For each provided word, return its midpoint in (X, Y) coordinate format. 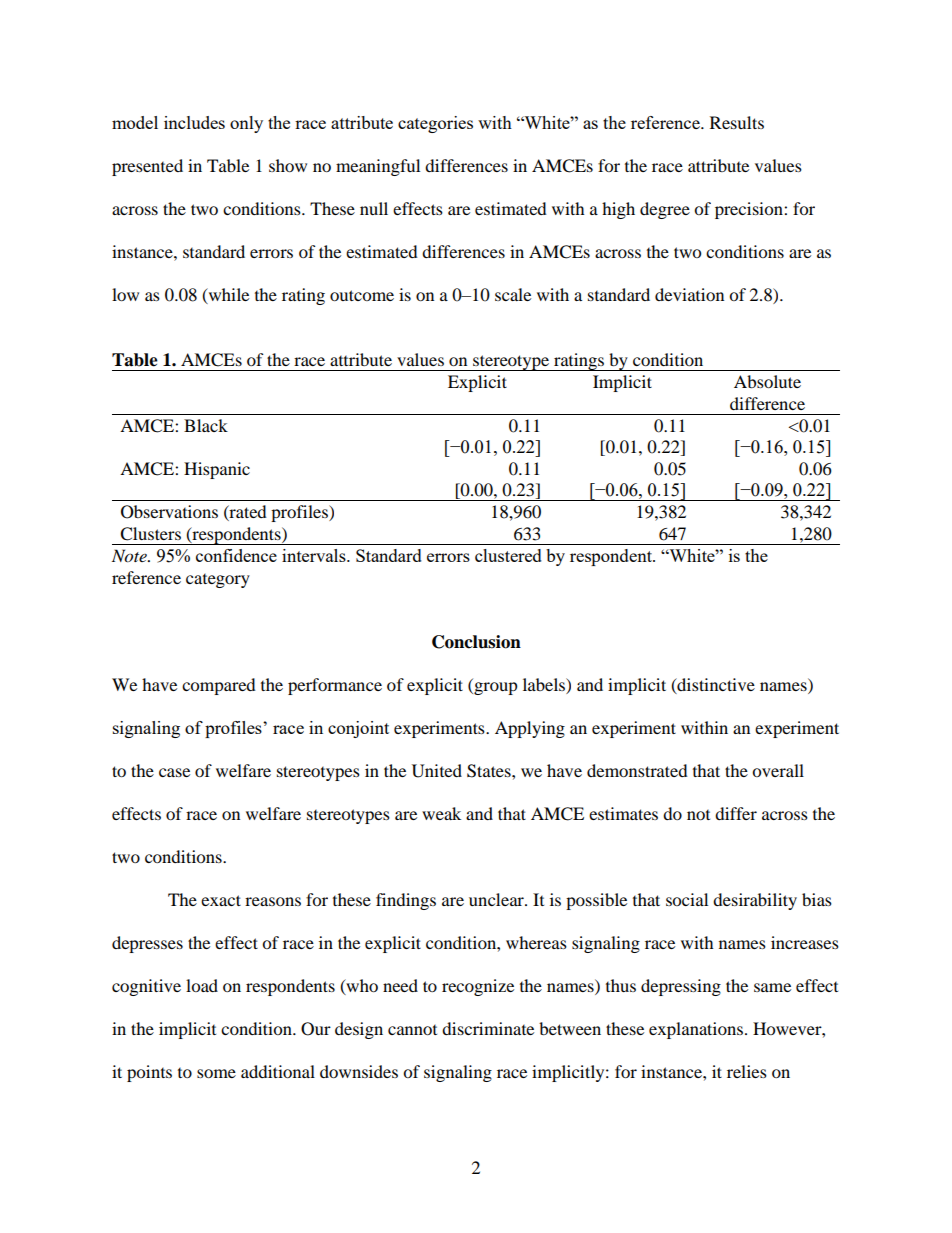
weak (441, 813)
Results (737, 122)
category (218, 581)
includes (194, 122)
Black (206, 425)
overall (778, 770)
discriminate (488, 1028)
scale (513, 294)
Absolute (767, 381)
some (216, 1073)
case (174, 772)
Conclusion (476, 642)
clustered (508, 555)
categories (435, 124)
